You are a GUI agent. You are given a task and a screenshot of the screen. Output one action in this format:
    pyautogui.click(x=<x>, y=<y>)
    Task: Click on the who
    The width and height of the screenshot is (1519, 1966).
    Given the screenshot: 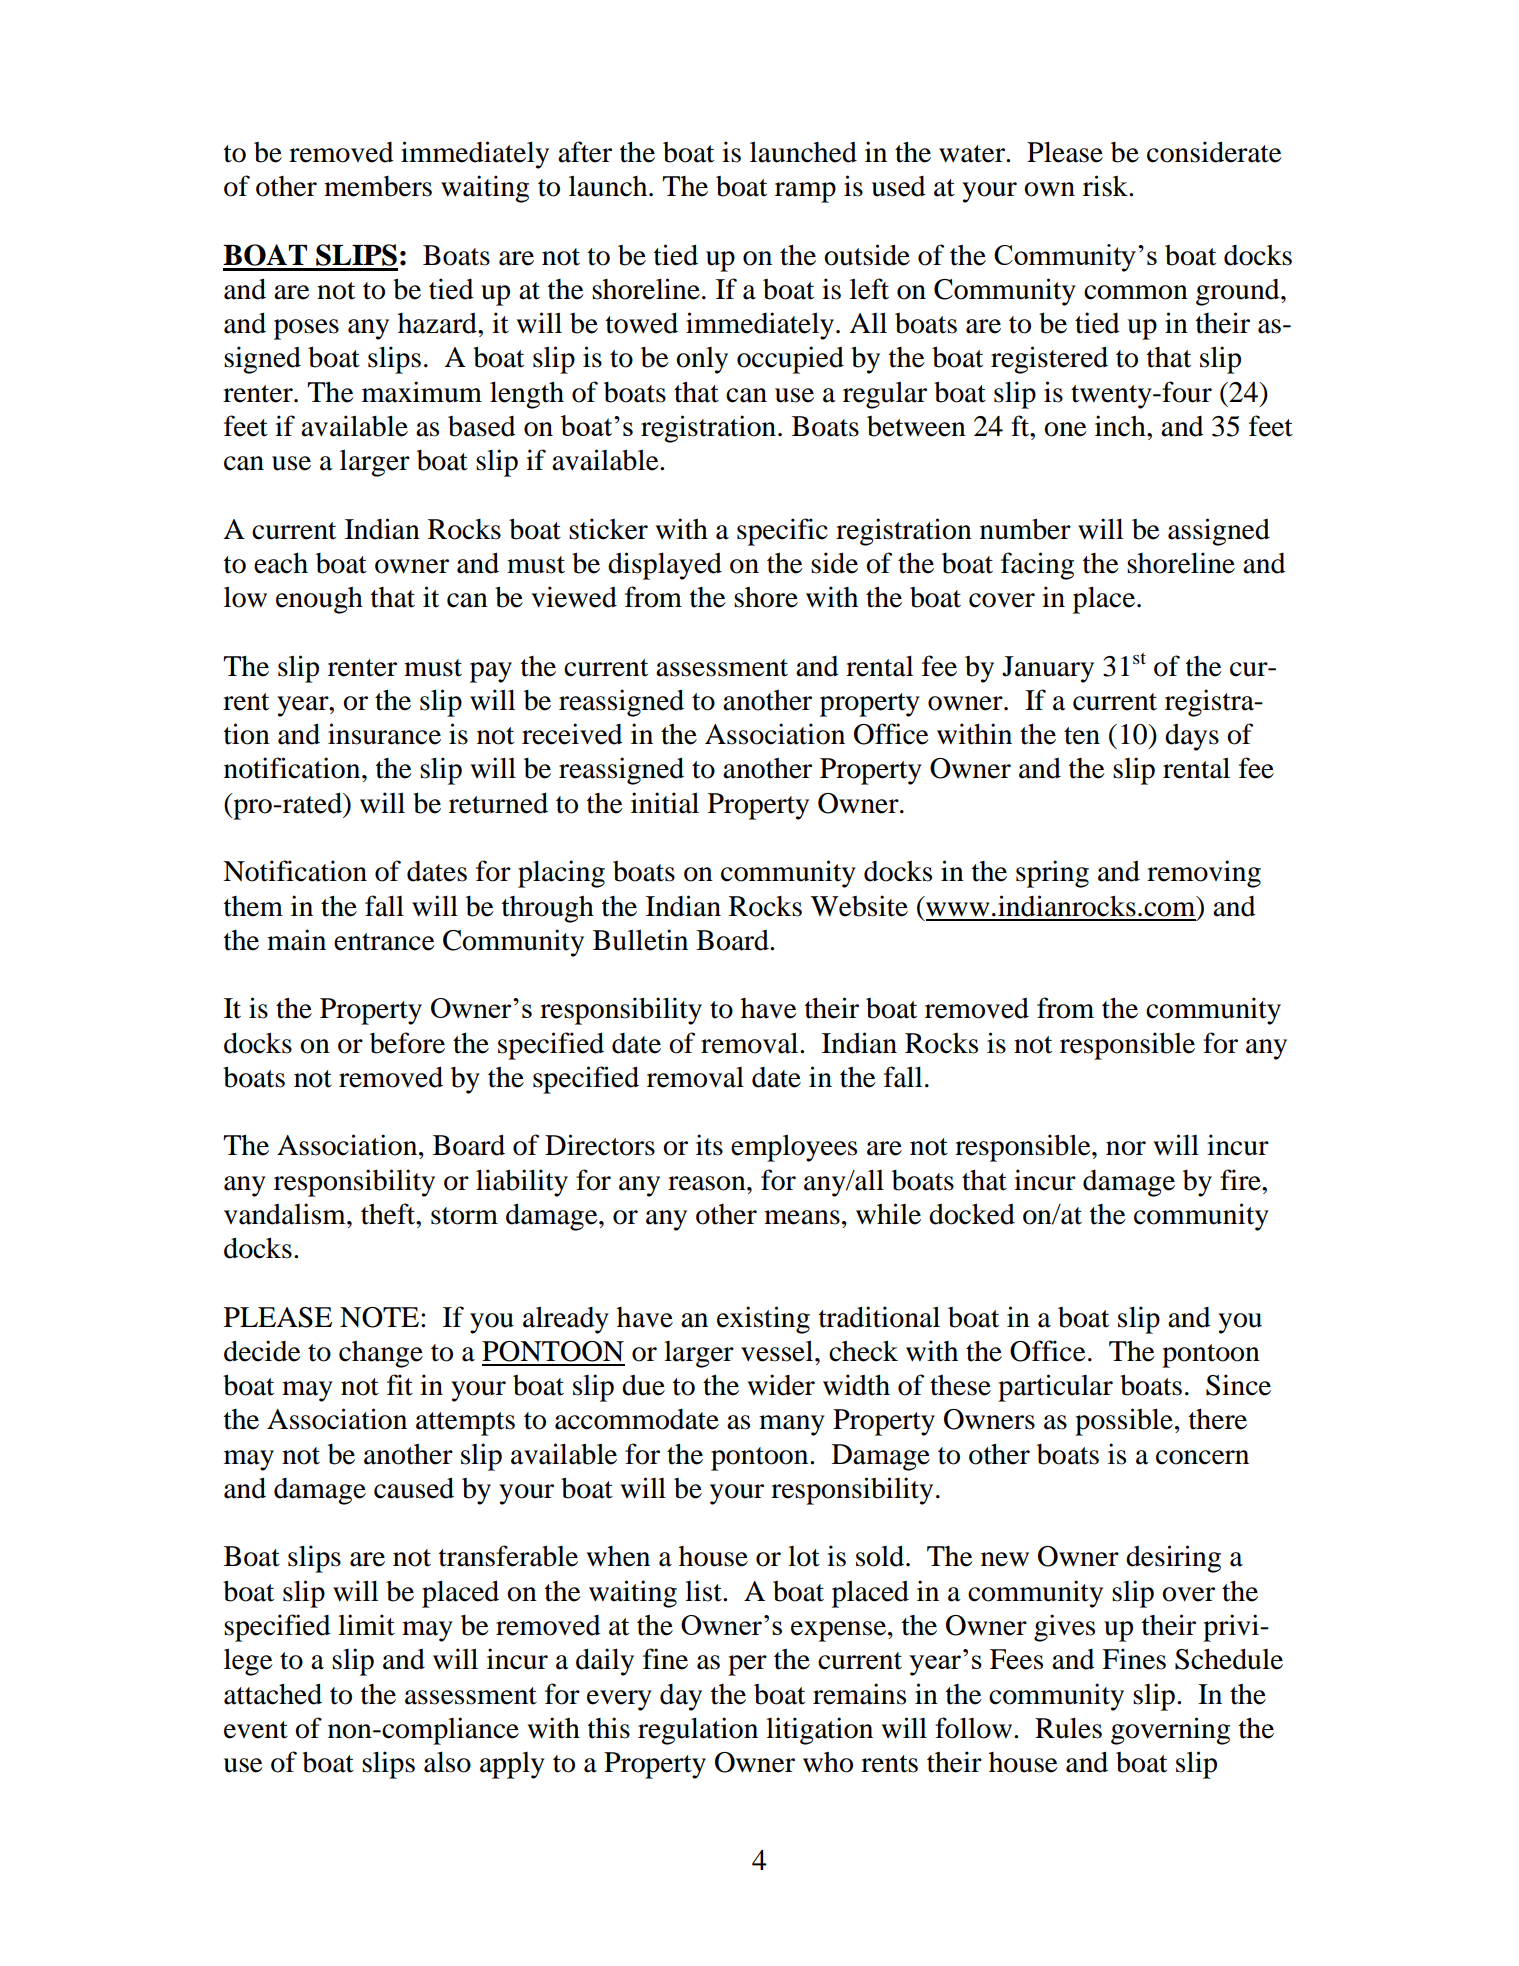 What is the action you would take?
    pyautogui.click(x=828, y=1762)
